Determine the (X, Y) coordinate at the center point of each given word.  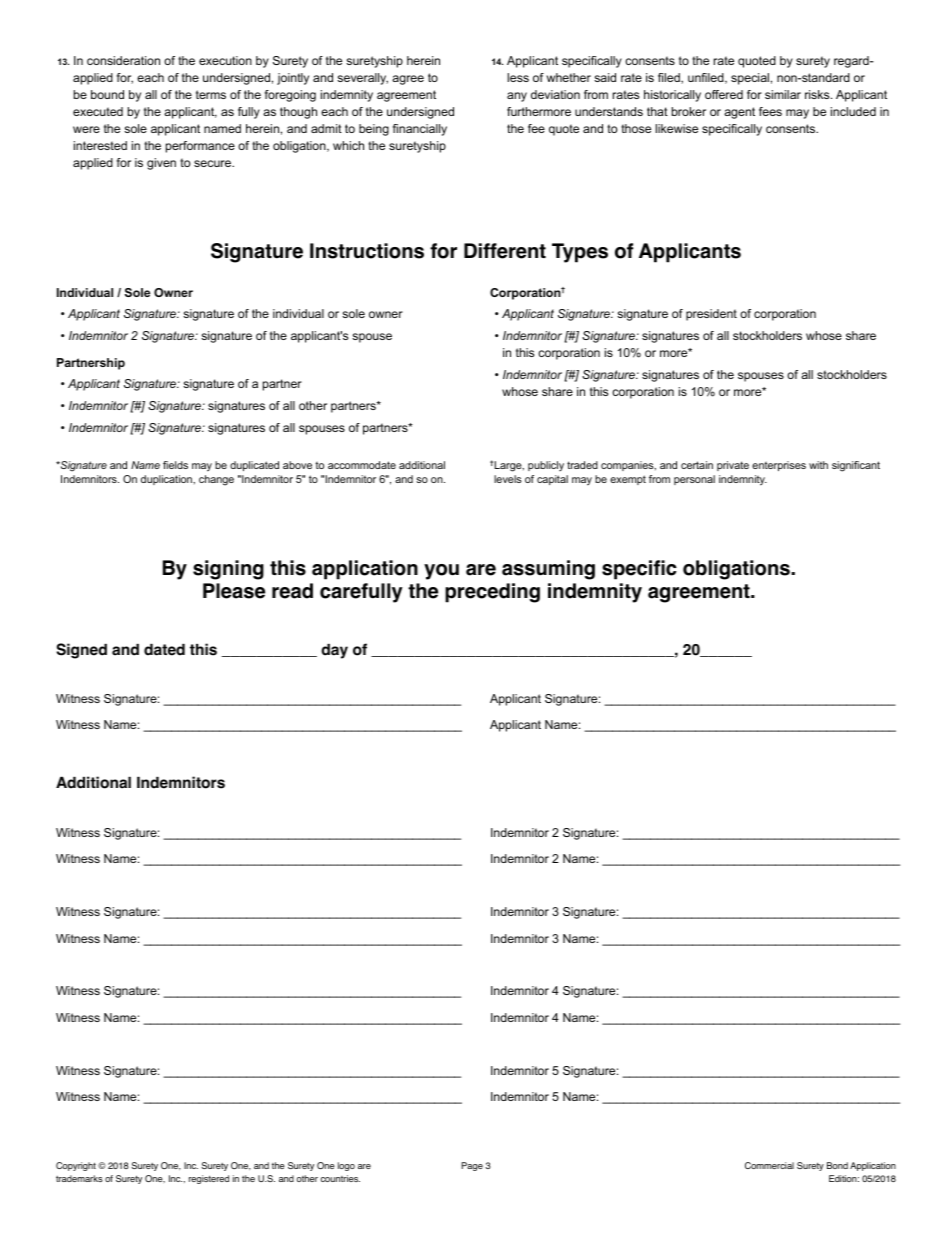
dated (164, 650)
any (517, 97)
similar (783, 94)
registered (209, 1179)
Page (472, 1166)
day (334, 651)
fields (175, 465)
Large (508, 466)
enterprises (779, 466)
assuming (548, 570)
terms (211, 94)
